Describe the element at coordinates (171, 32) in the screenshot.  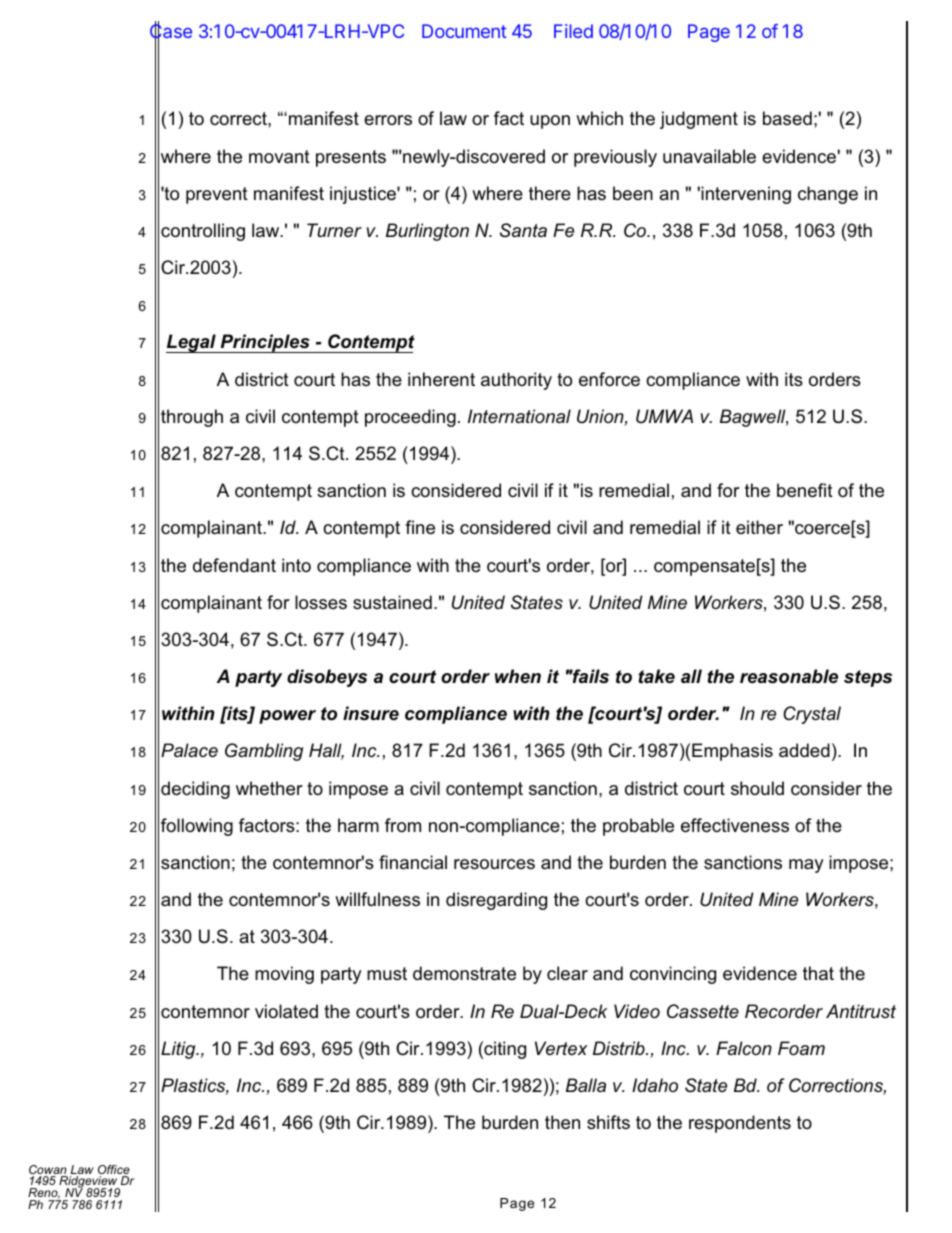
I see `Case` at that location.
